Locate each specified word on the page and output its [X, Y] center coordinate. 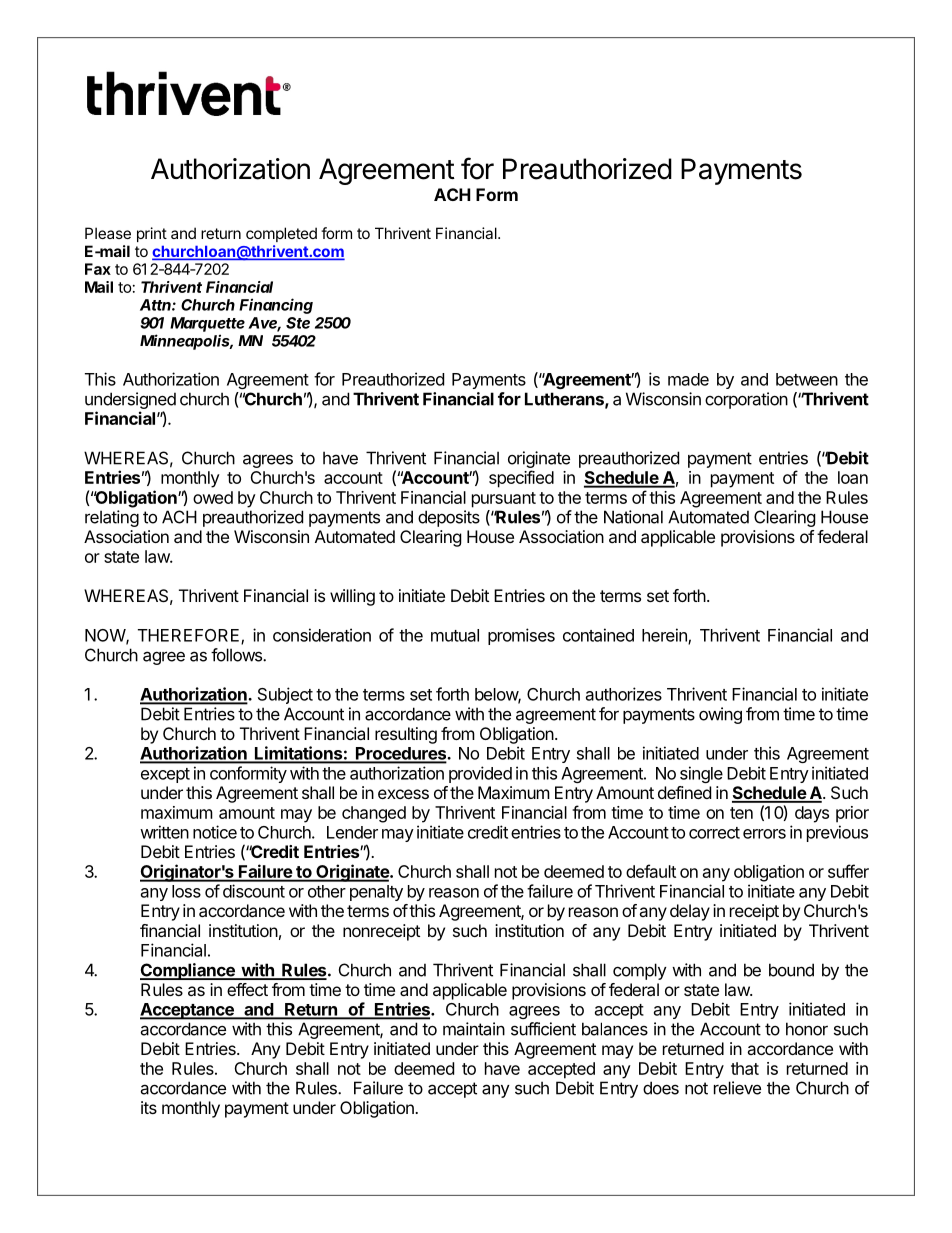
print [152, 234]
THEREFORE [190, 636]
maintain [474, 1029]
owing [720, 715]
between [807, 379]
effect [247, 989]
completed [281, 234]
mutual [455, 635]
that [745, 1068]
